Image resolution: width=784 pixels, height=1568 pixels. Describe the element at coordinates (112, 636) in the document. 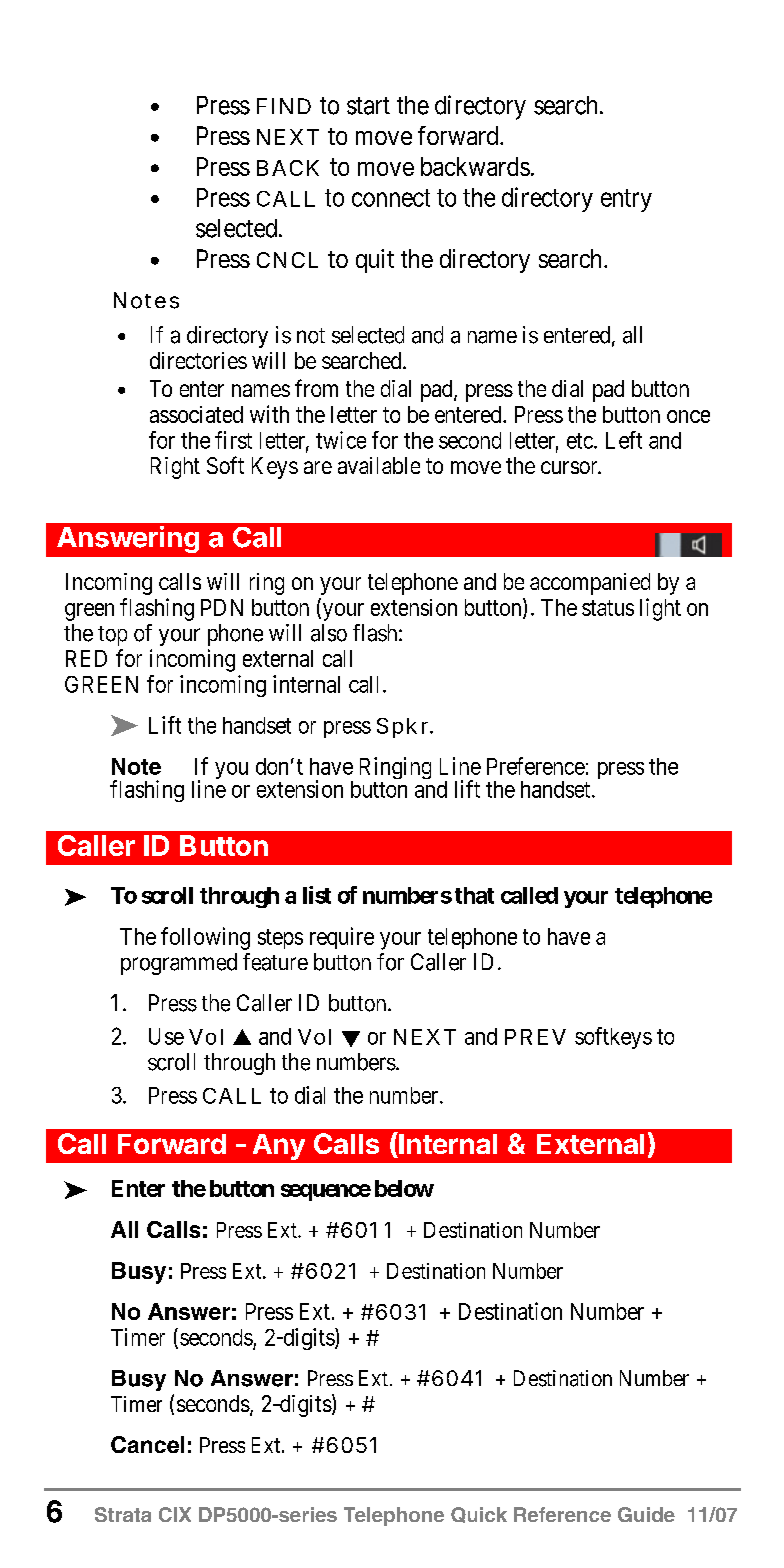

I see `top` at that location.
